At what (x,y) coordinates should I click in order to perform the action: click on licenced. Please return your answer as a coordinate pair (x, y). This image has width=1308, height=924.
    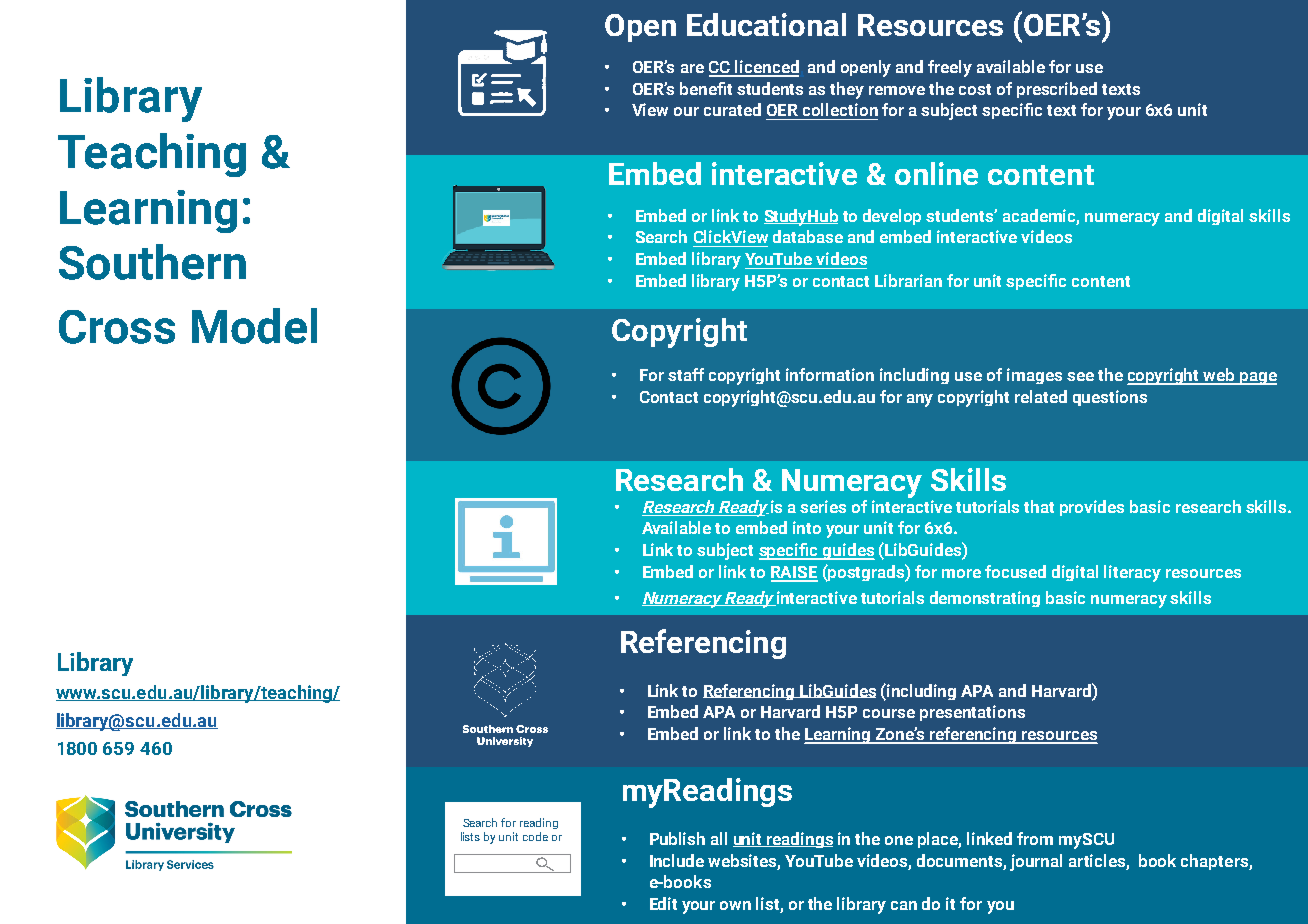
    Looking at the image, I should click on (766, 68).
